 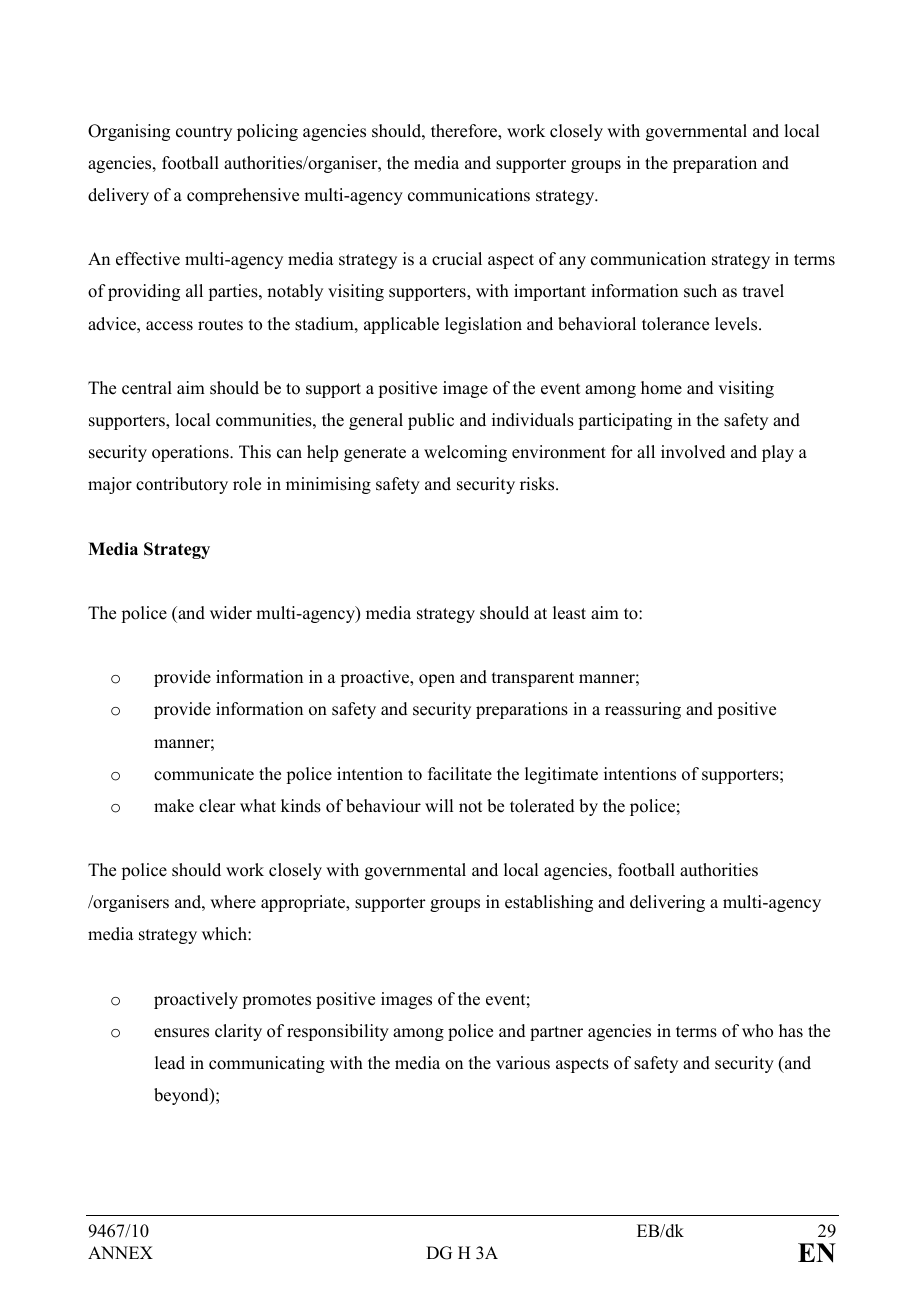 I want to click on open, so click(x=437, y=680).
